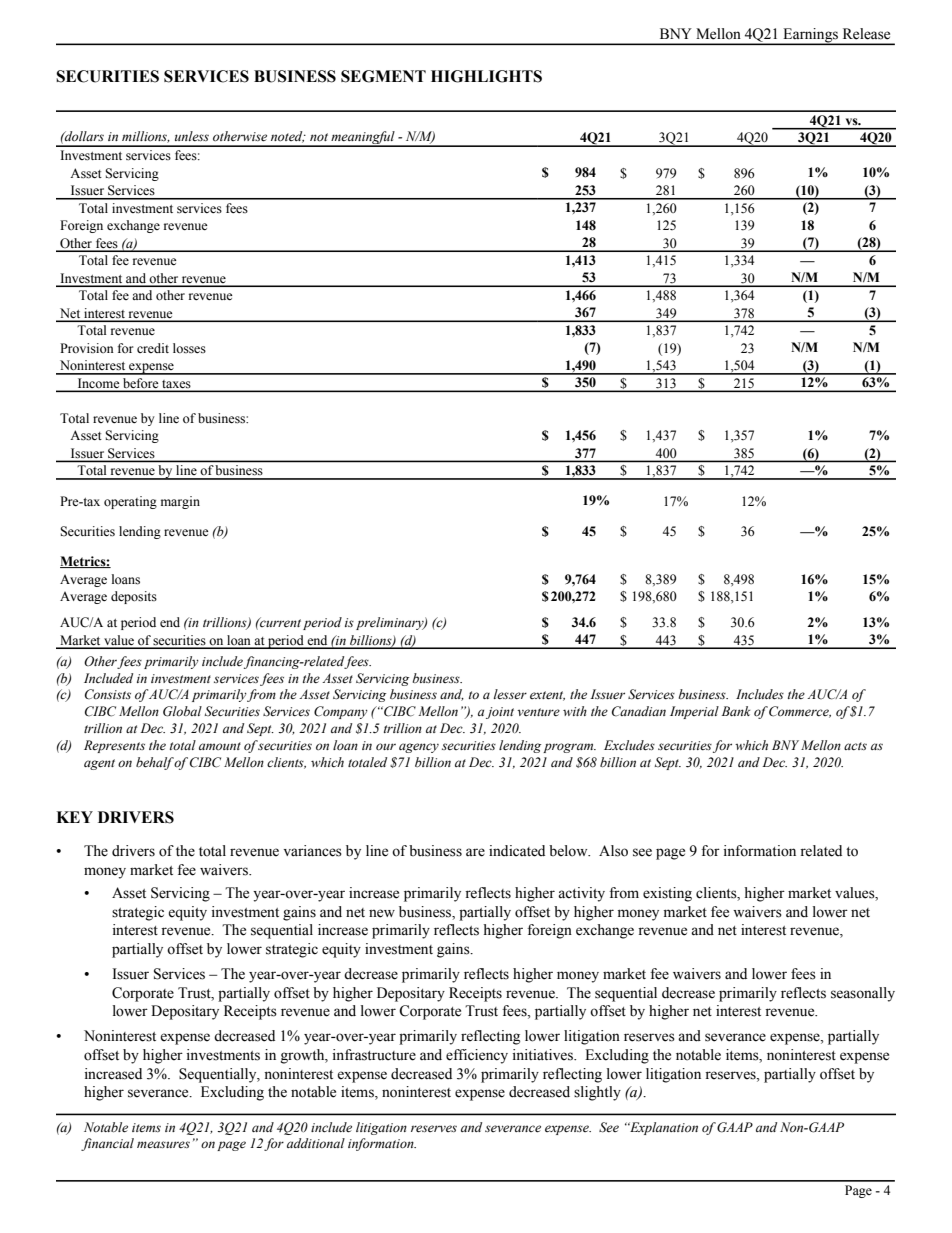 This image has width=952, height=1233. What do you see at coordinates (736, 711) in the image?
I see `Bank` at bounding box center [736, 711].
